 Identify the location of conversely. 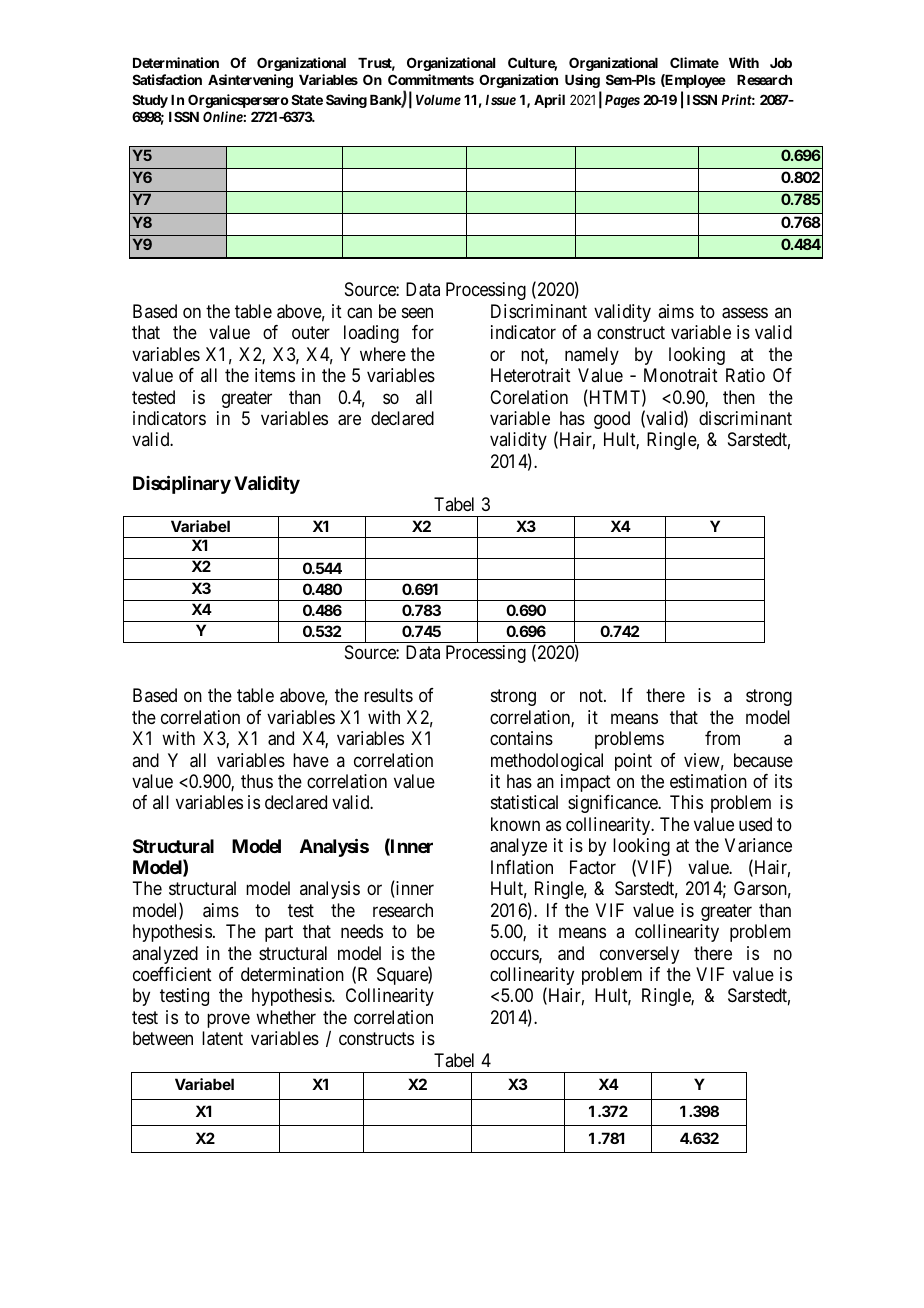
(639, 955).
